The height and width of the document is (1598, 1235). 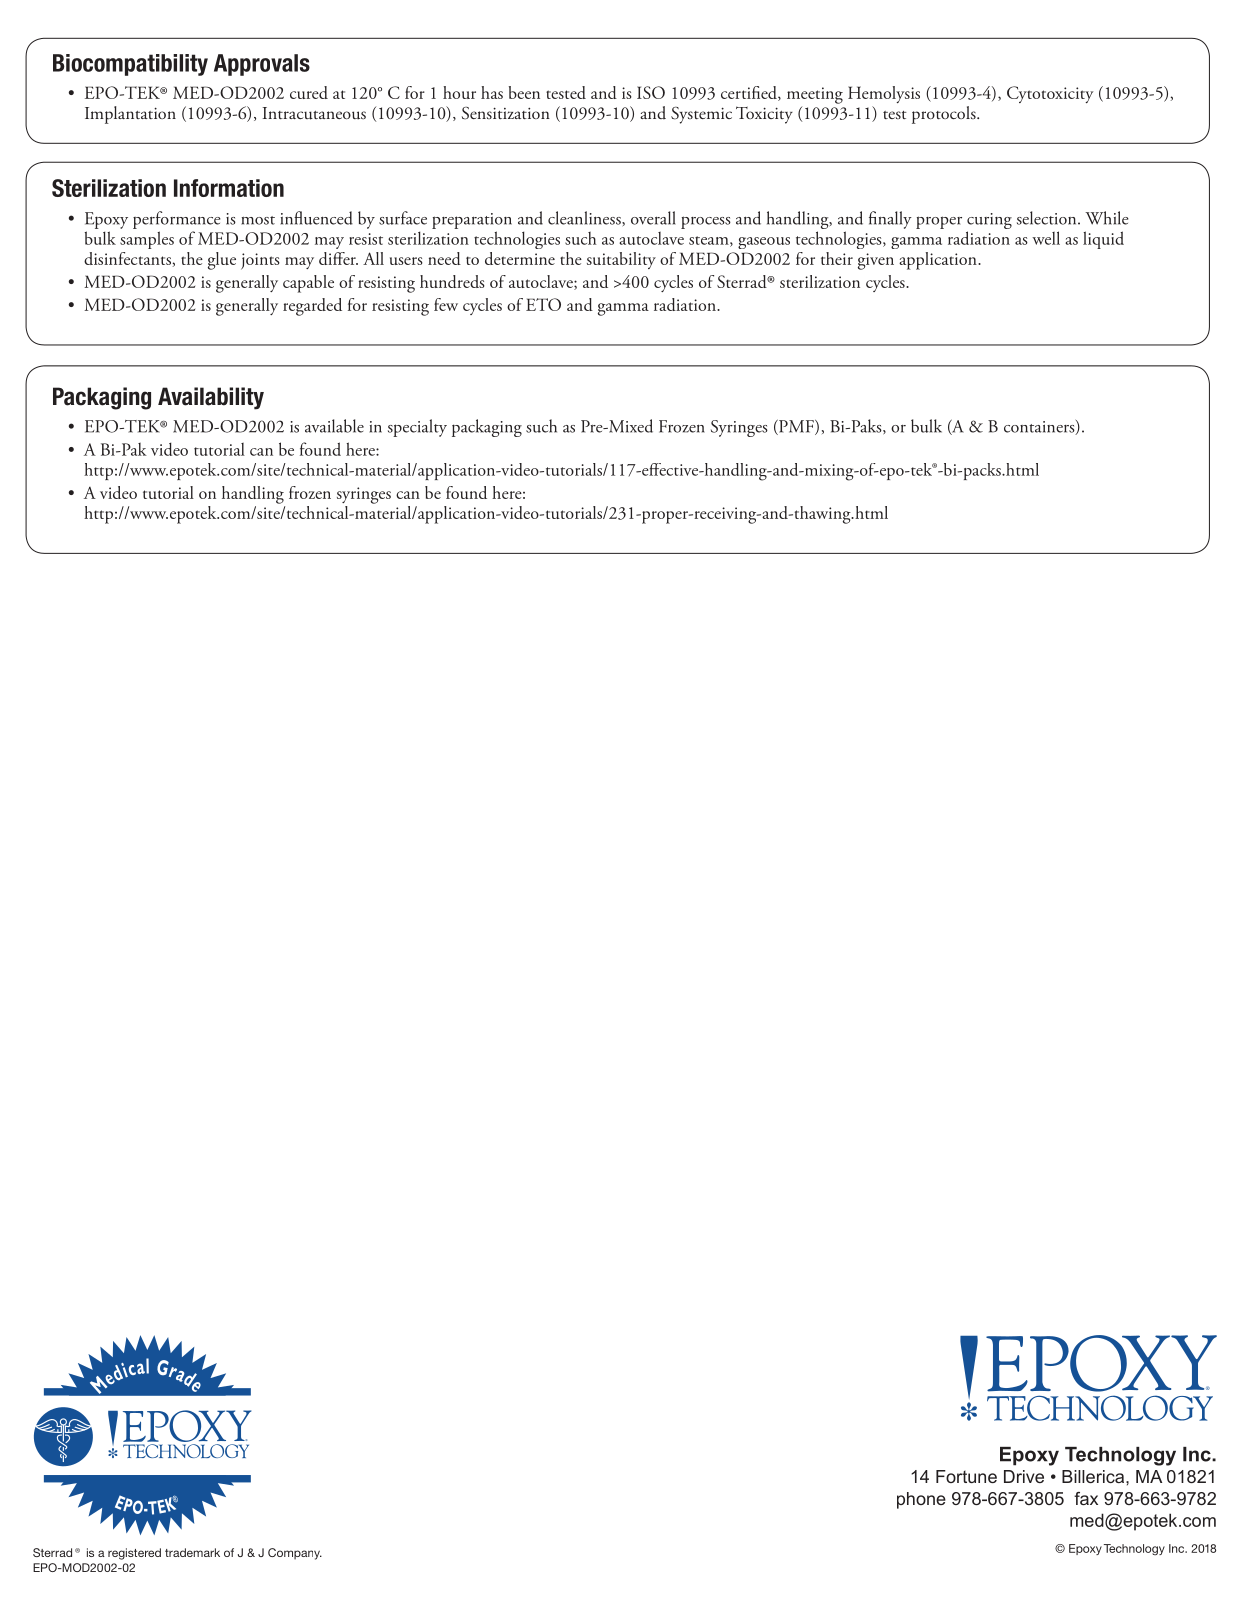 What do you see at coordinates (417, 428) in the document?
I see `specialty` at bounding box center [417, 428].
